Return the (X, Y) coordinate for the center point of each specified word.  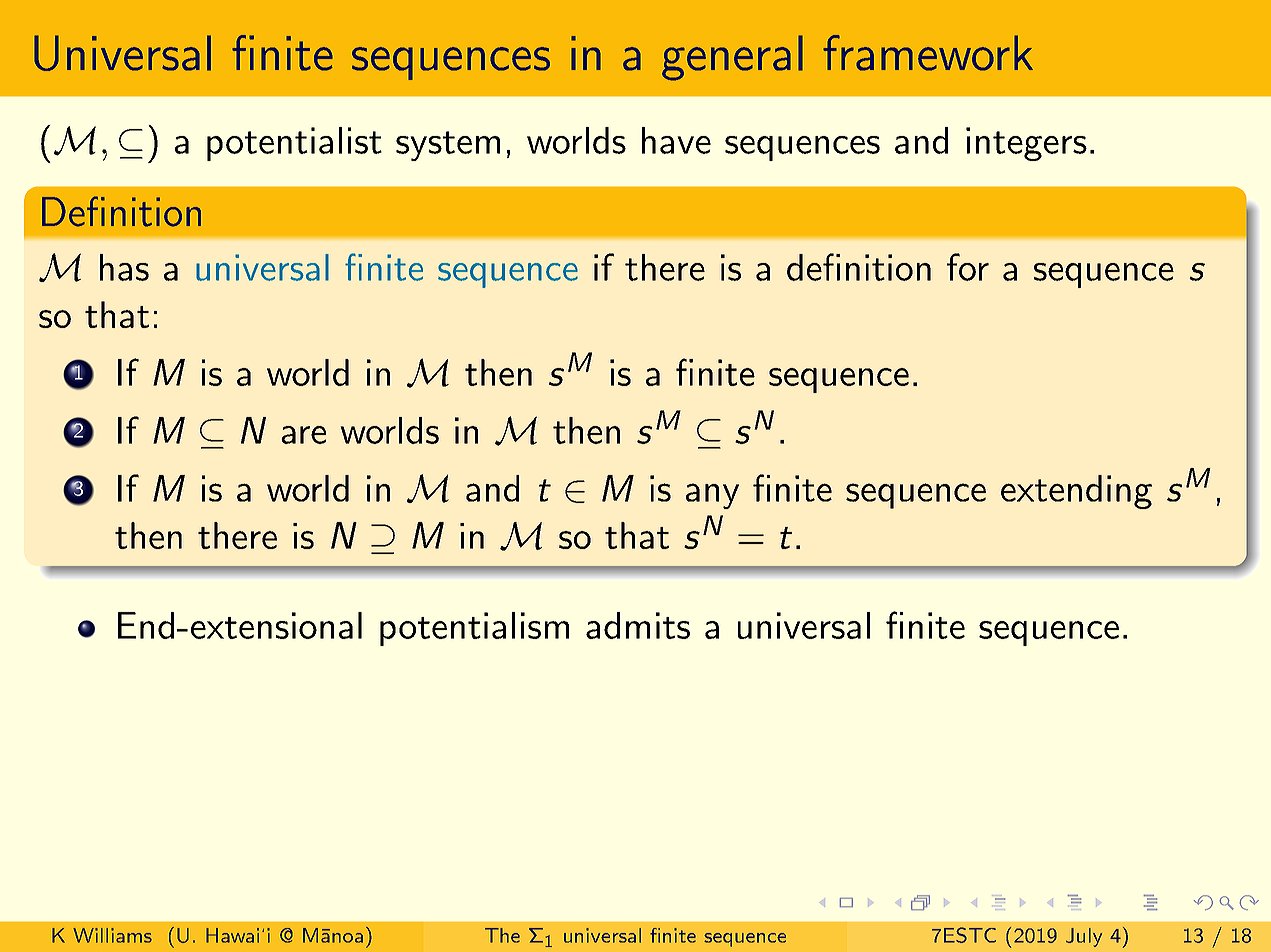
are (303, 435)
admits (638, 625)
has (124, 267)
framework (928, 53)
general (732, 58)
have (676, 140)
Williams (112, 935)
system (448, 146)
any (712, 496)
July (1084, 937)
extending (1076, 492)
